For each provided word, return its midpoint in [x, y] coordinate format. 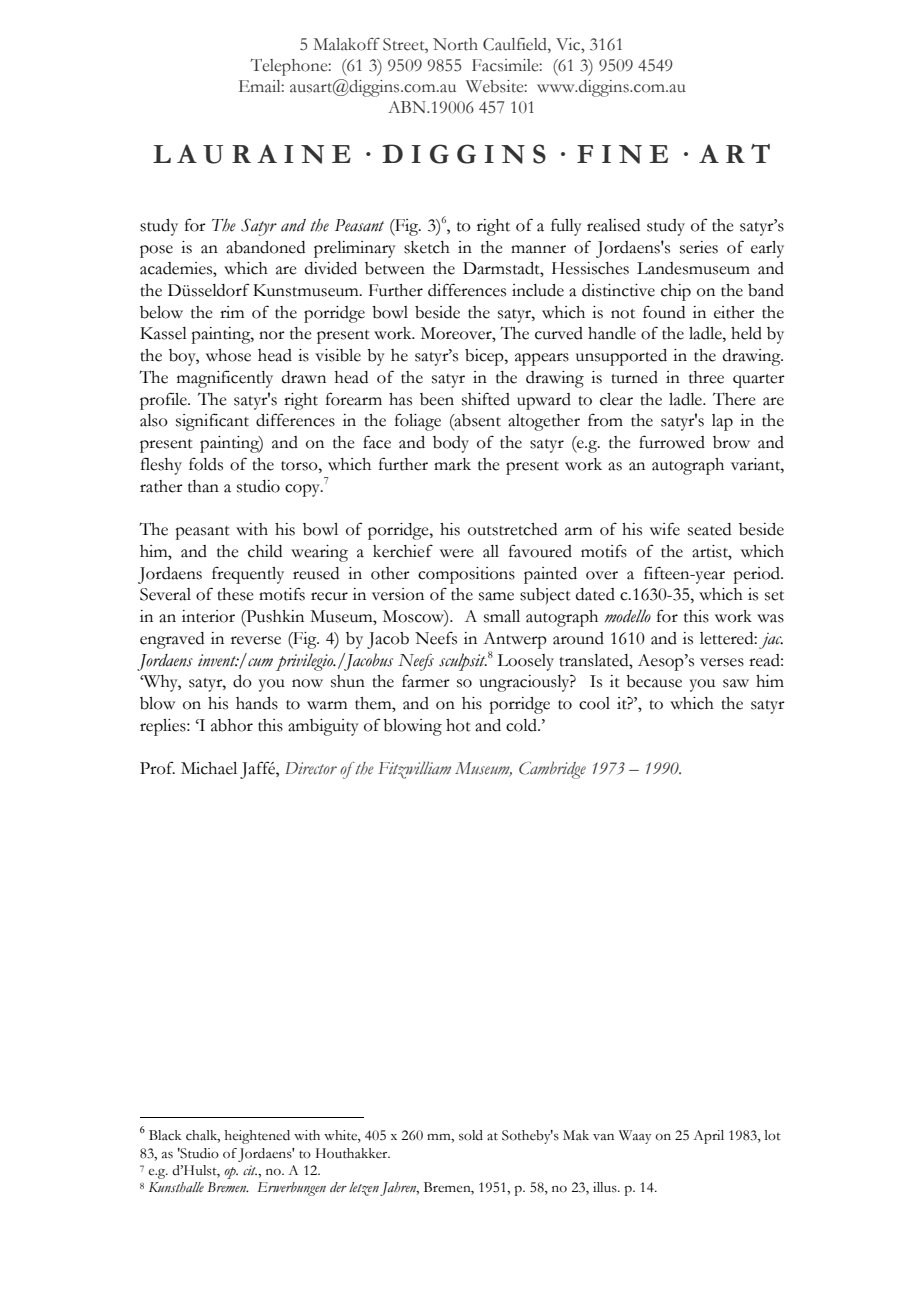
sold [471, 1135]
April [708, 1137]
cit [251, 1170]
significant [212, 422]
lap [722, 422]
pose [156, 251]
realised [613, 225]
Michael [209, 768]
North [455, 44]
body [451, 444]
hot [458, 725]
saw [736, 683]
